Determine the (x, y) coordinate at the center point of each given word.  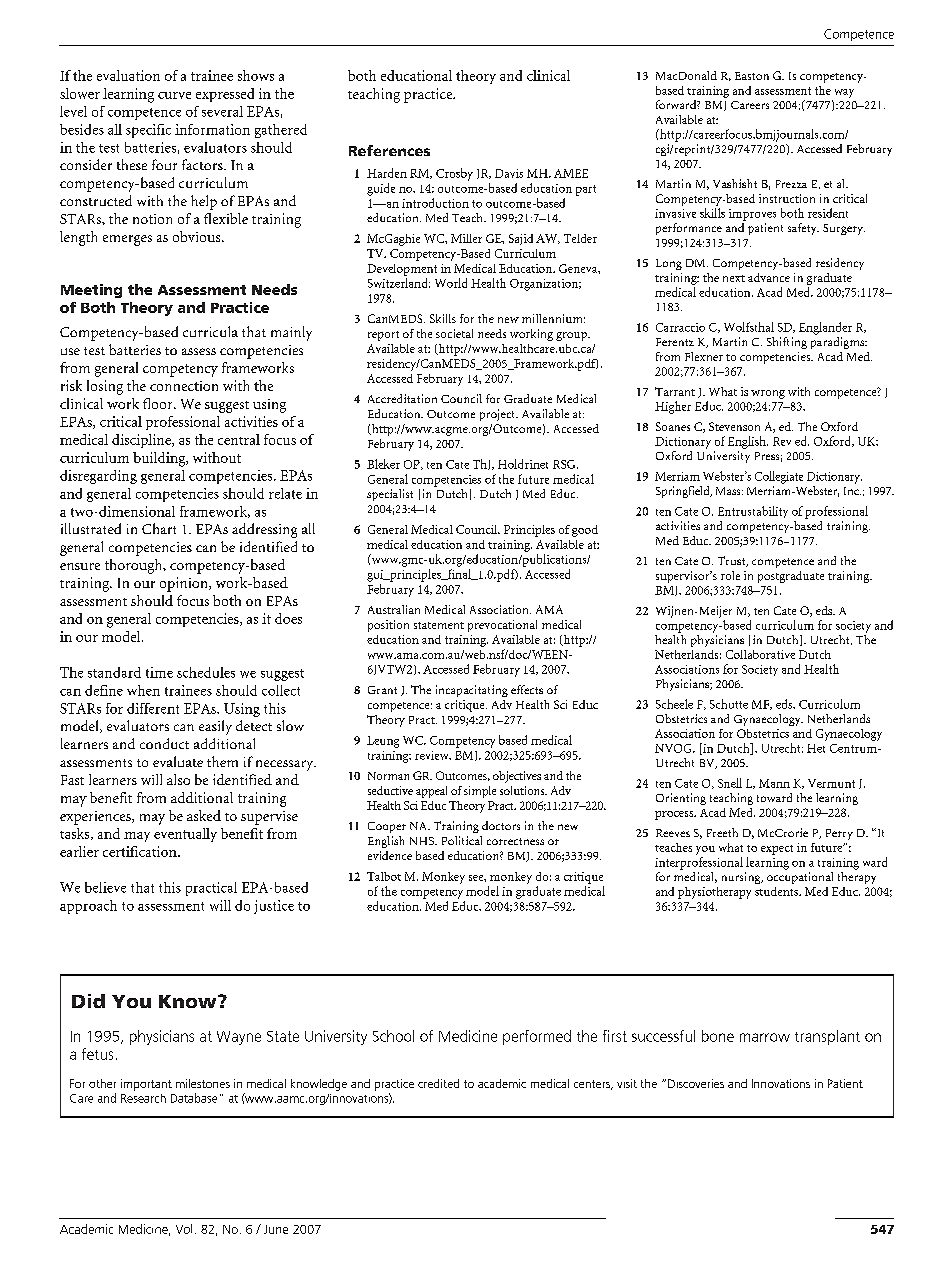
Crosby (454, 174)
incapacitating (472, 691)
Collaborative (760, 654)
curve (174, 95)
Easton (752, 76)
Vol (184, 1229)
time (159, 672)
